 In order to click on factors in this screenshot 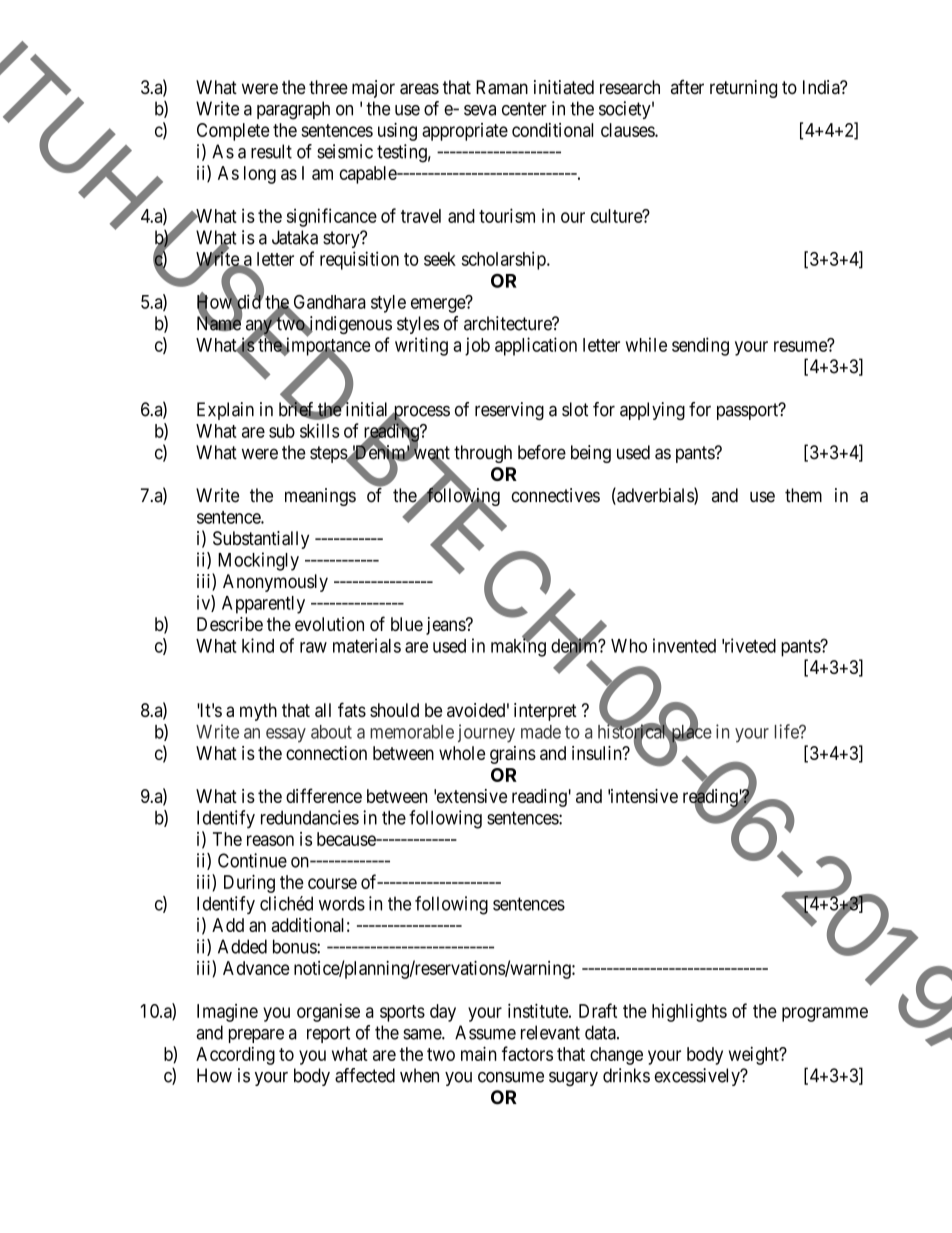, I will do `click(527, 1053)`.
